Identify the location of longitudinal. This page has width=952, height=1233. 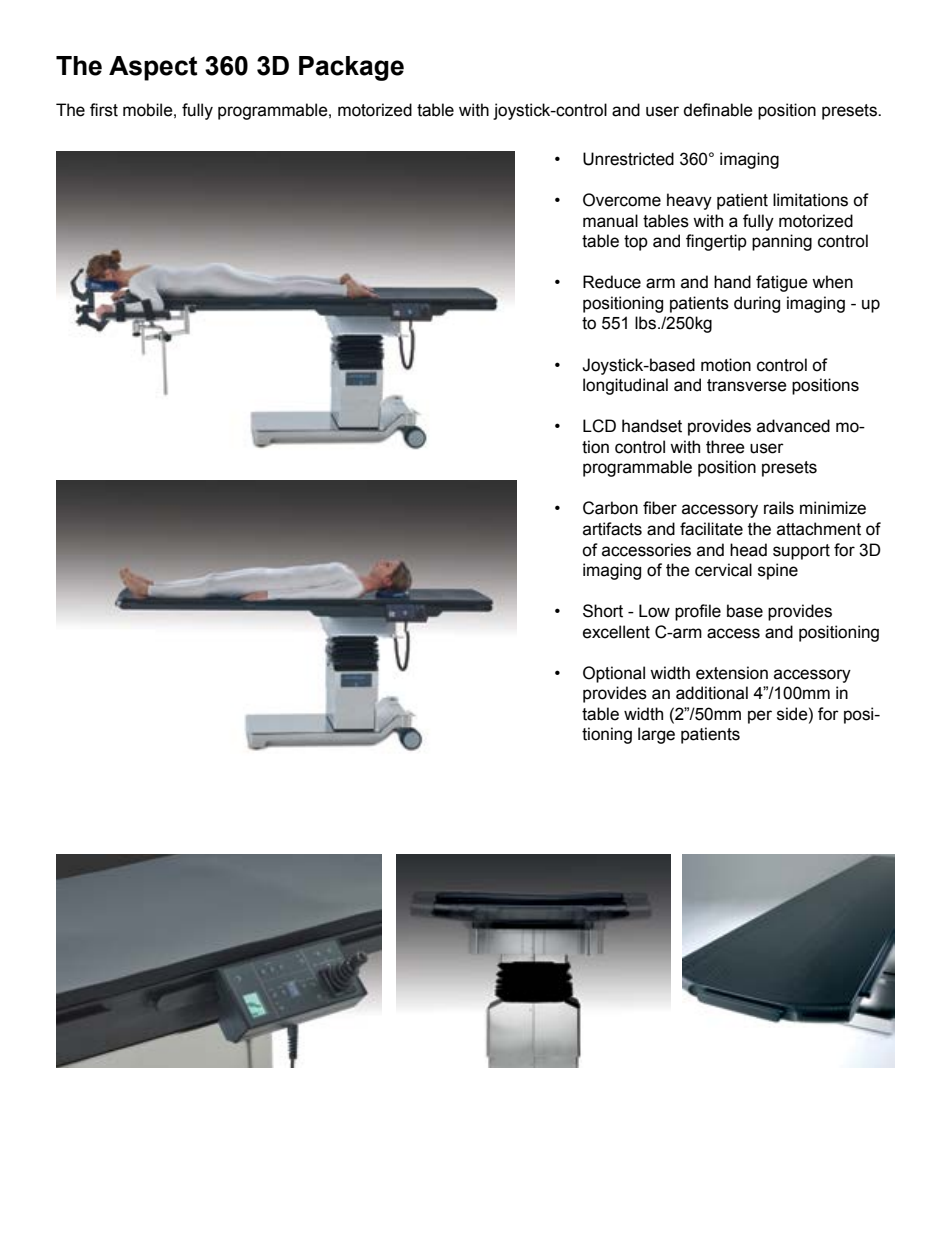
(625, 386).
